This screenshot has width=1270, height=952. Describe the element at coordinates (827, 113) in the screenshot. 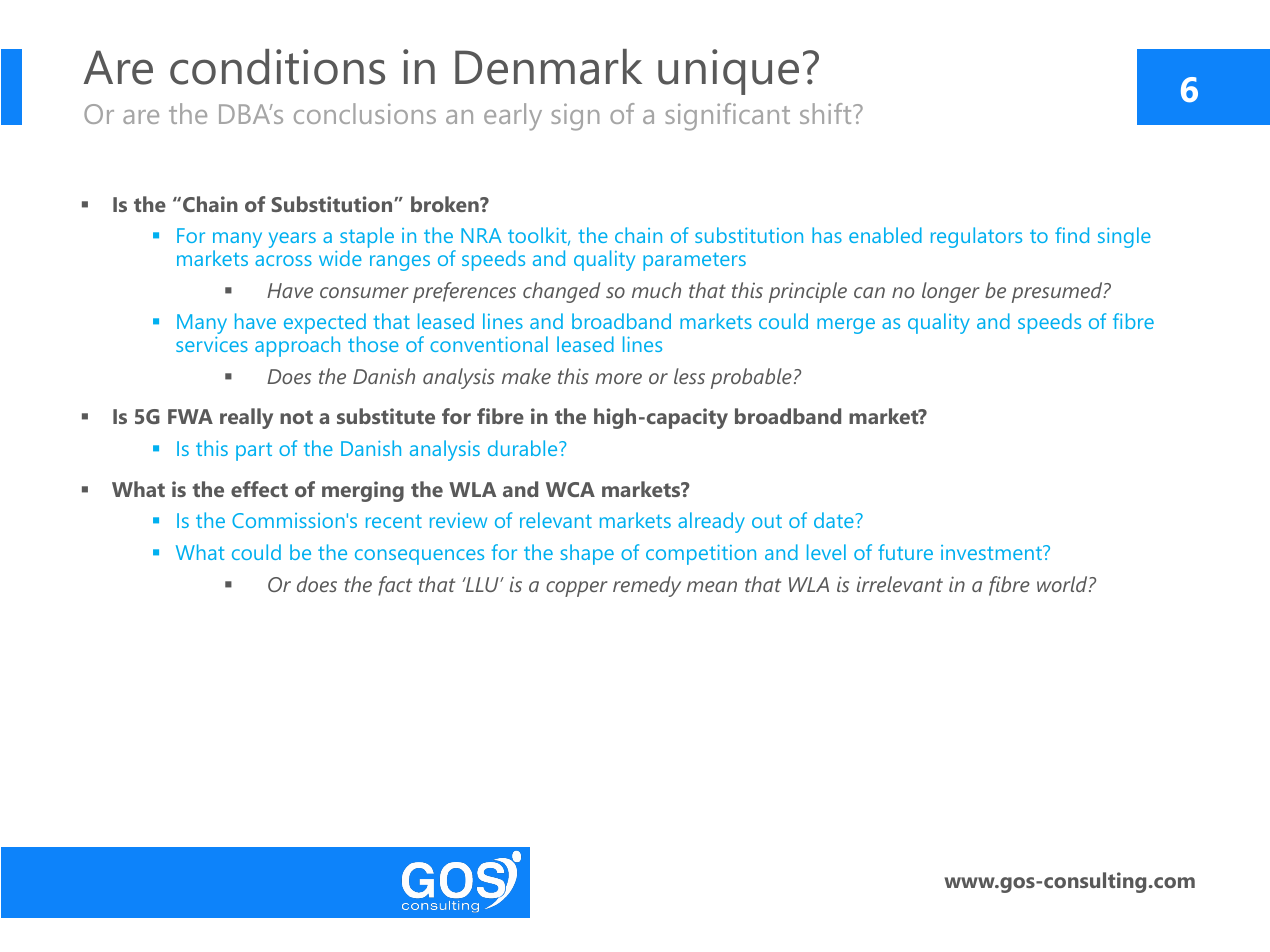

I see `shift` at that location.
